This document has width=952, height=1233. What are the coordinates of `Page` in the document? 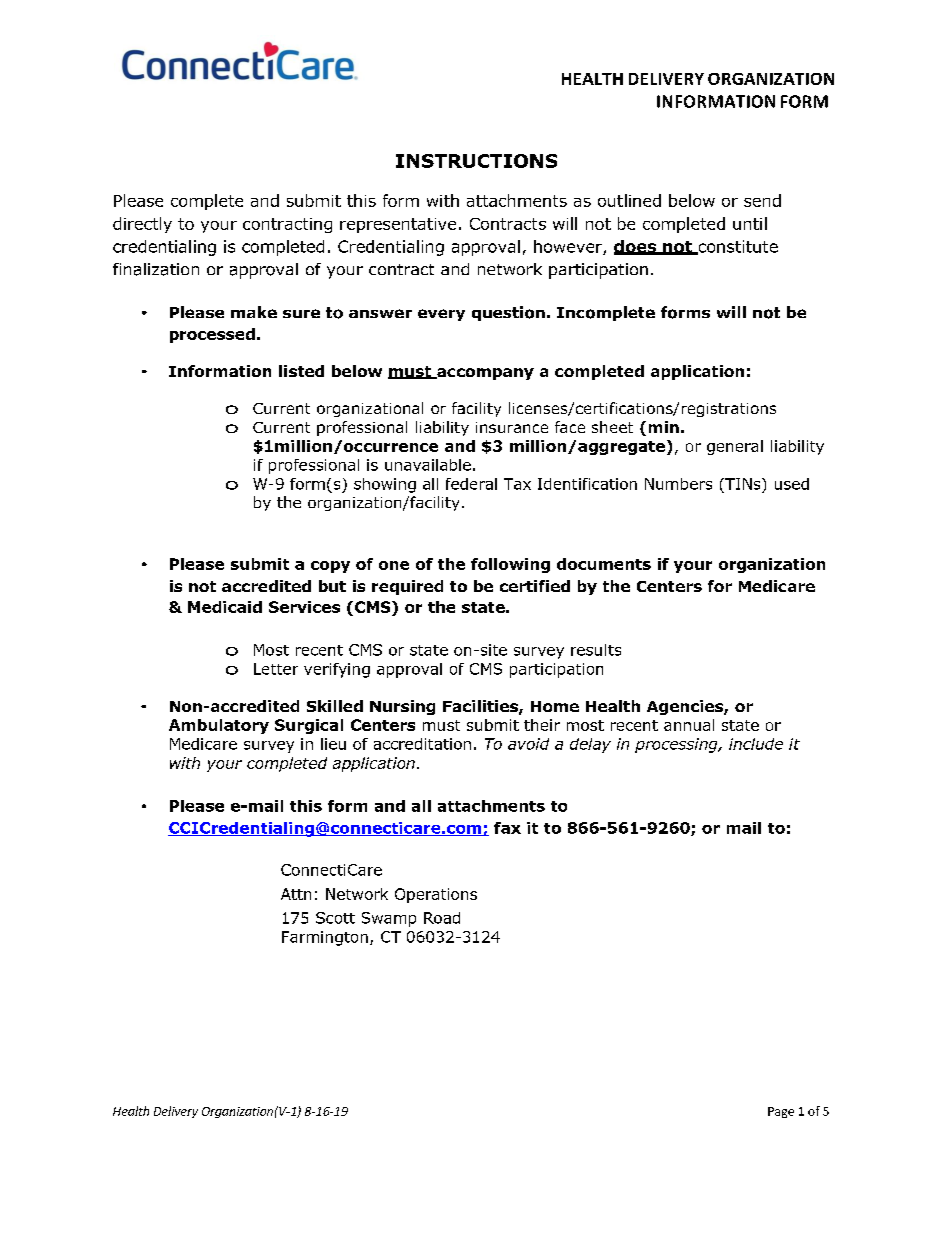 It's located at (781, 1112).
